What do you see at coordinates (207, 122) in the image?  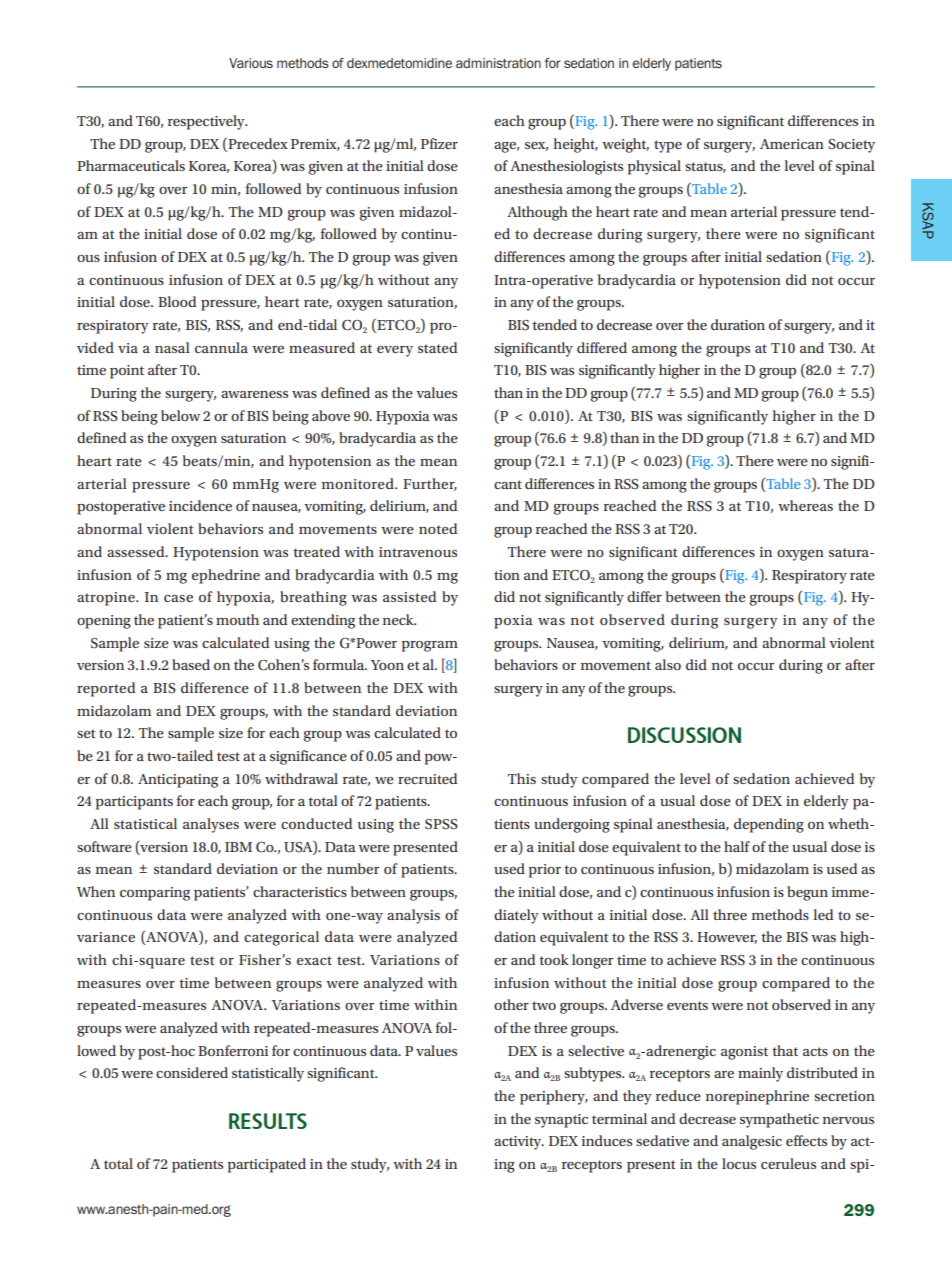 I see `respectively` at bounding box center [207, 122].
